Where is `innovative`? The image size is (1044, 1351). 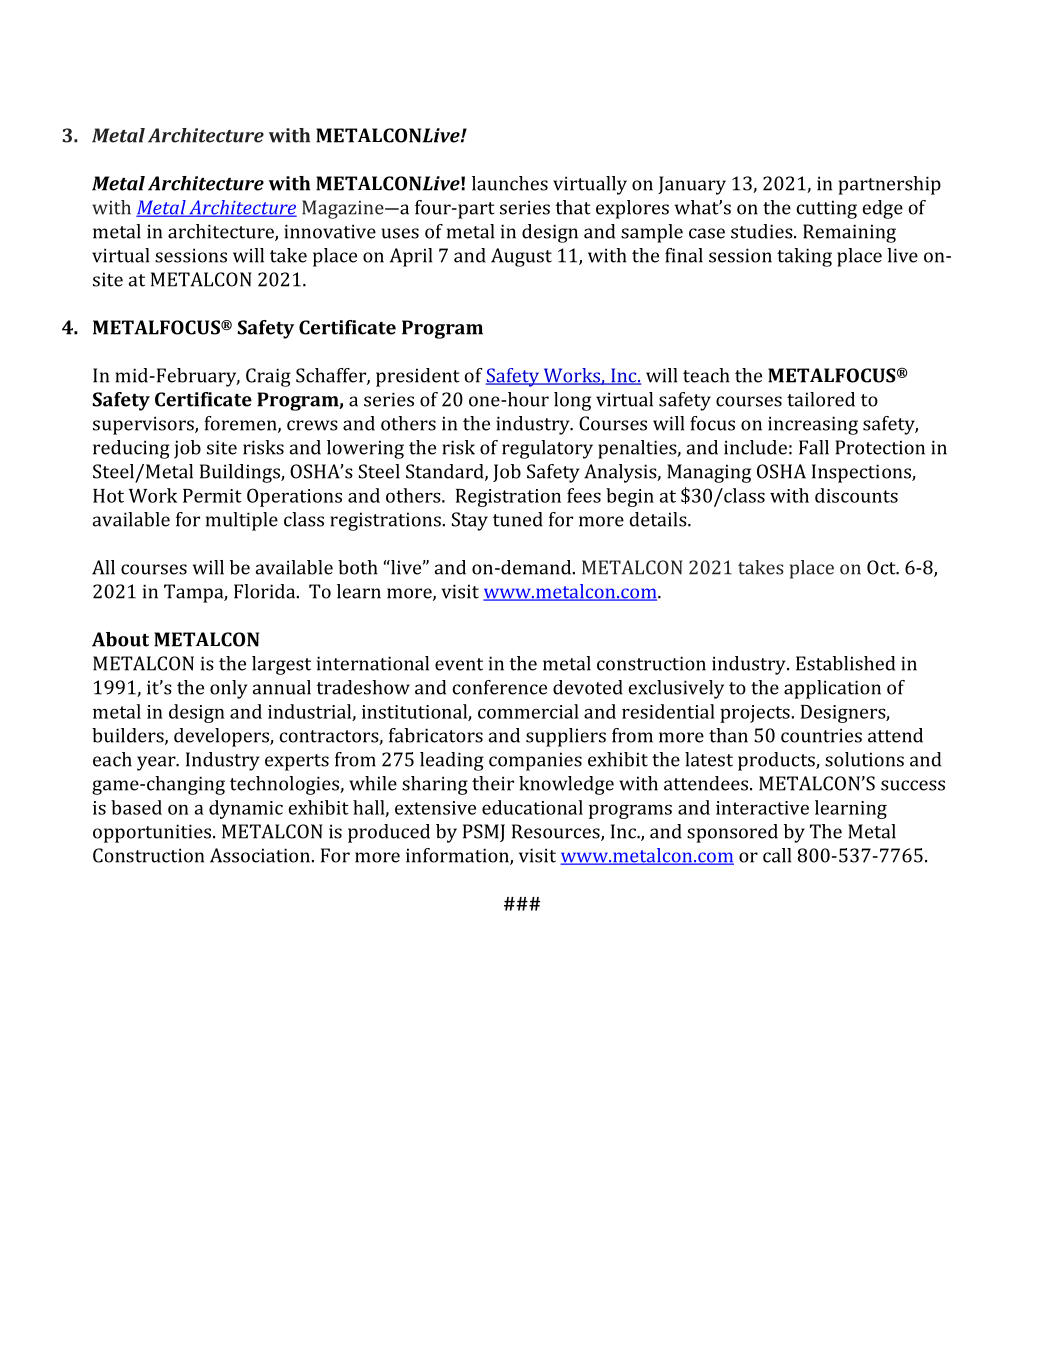 innovative is located at coordinates (330, 231).
